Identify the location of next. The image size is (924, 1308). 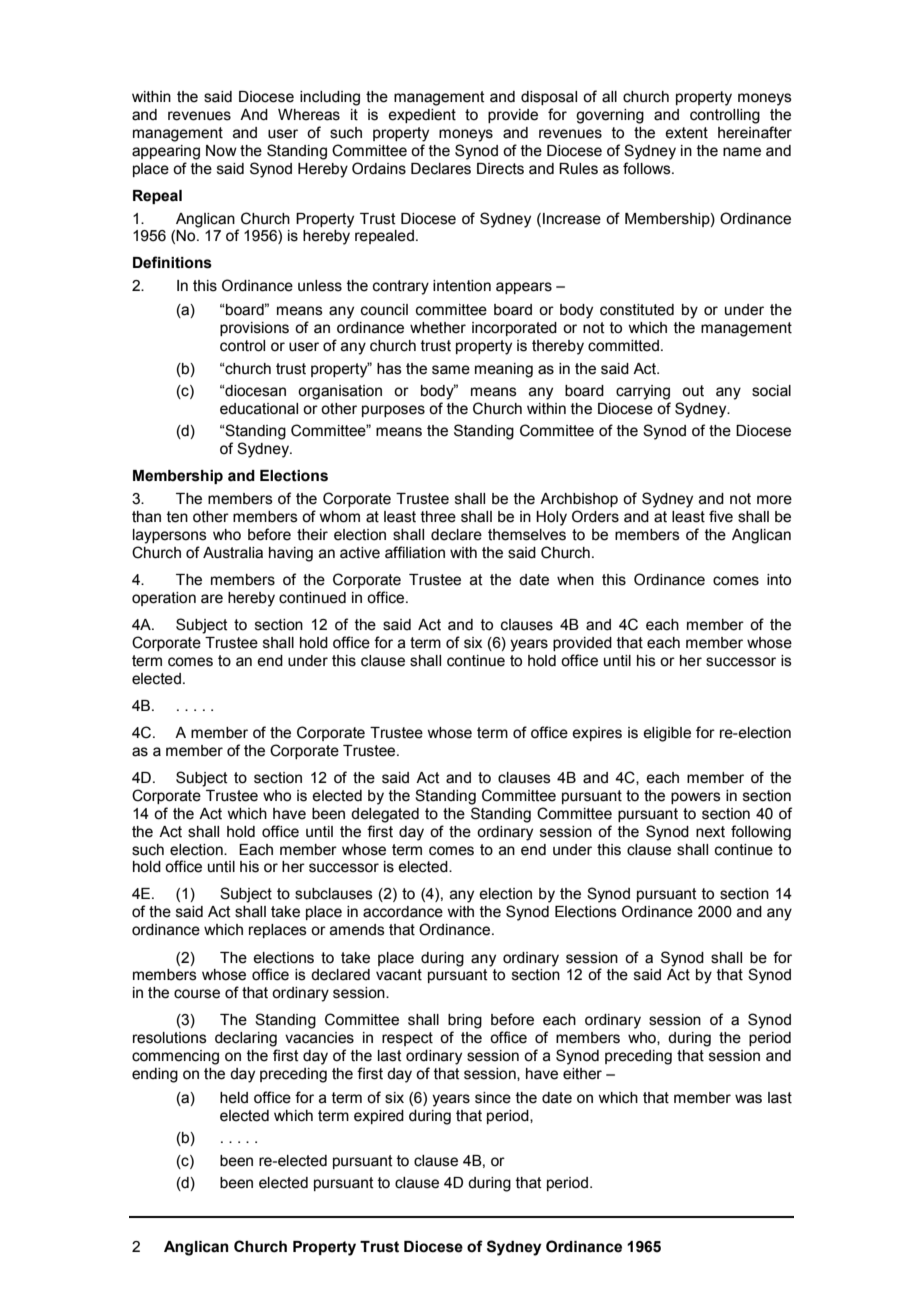
(710, 832).
